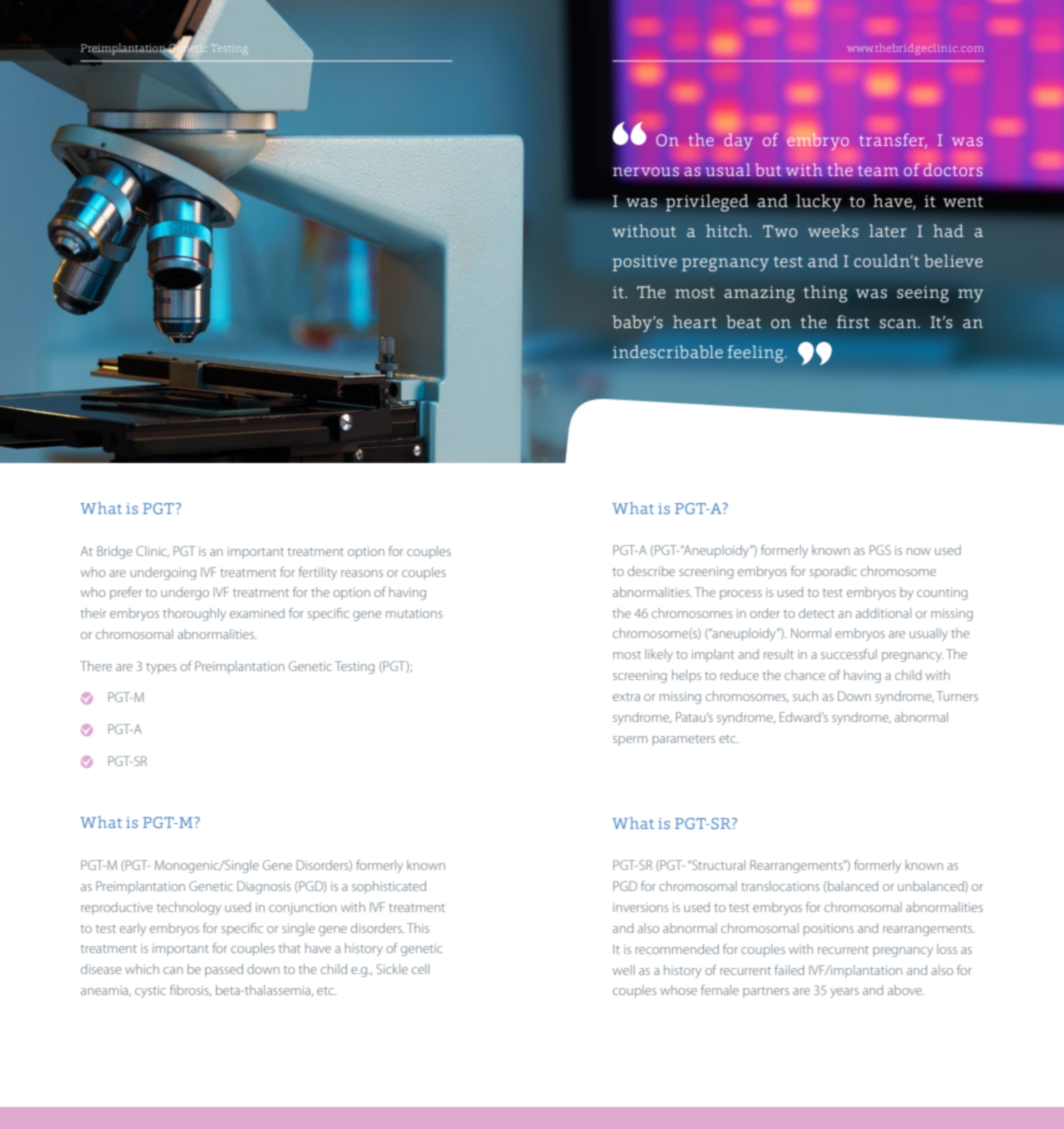 This screenshot has height=1129, width=1064. What do you see at coordinates (668, 351) in the screenshot?
I see `indescribable` at bounding box center [668, 351].
